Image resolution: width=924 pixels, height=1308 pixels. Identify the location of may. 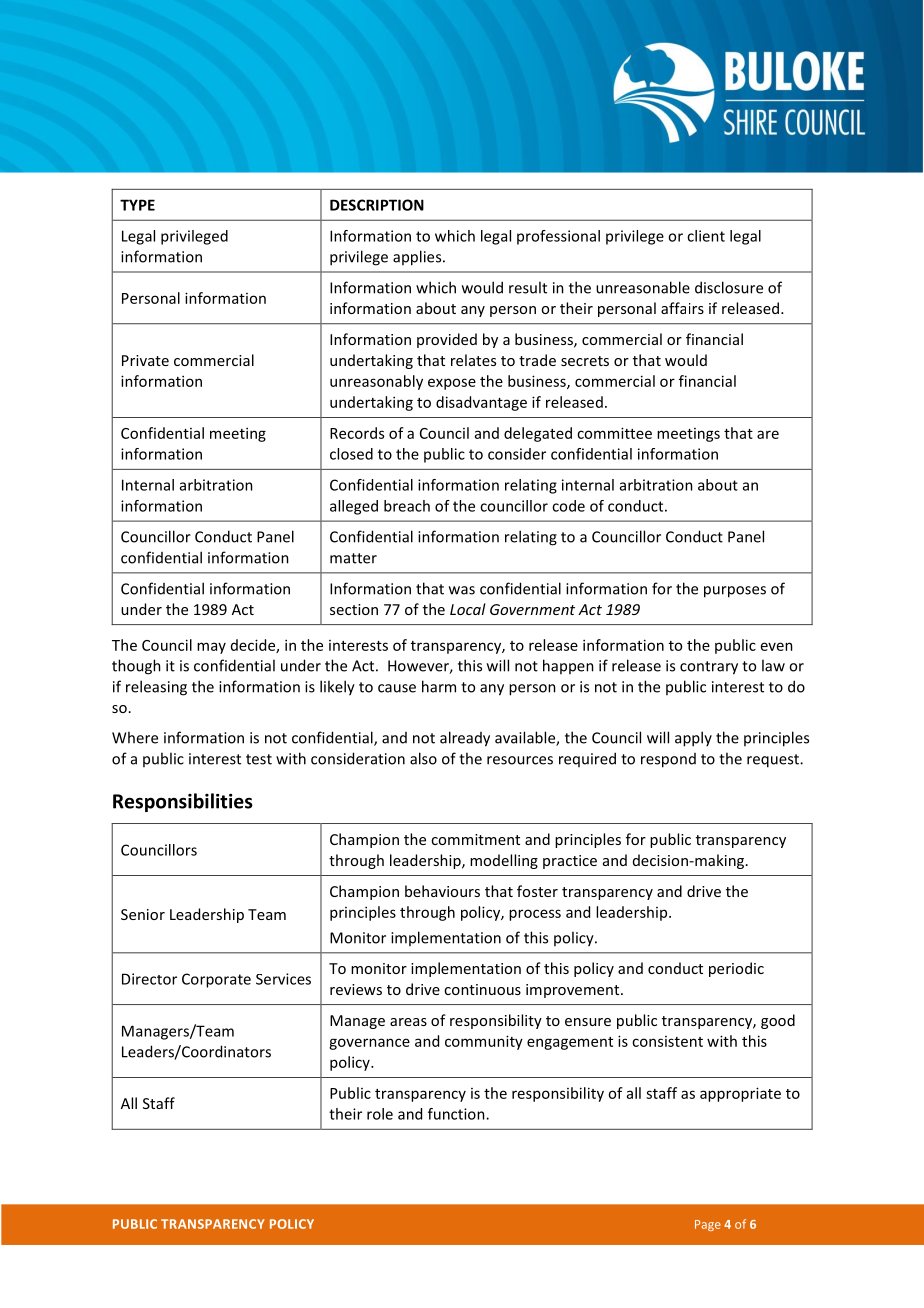
(211, 648).
